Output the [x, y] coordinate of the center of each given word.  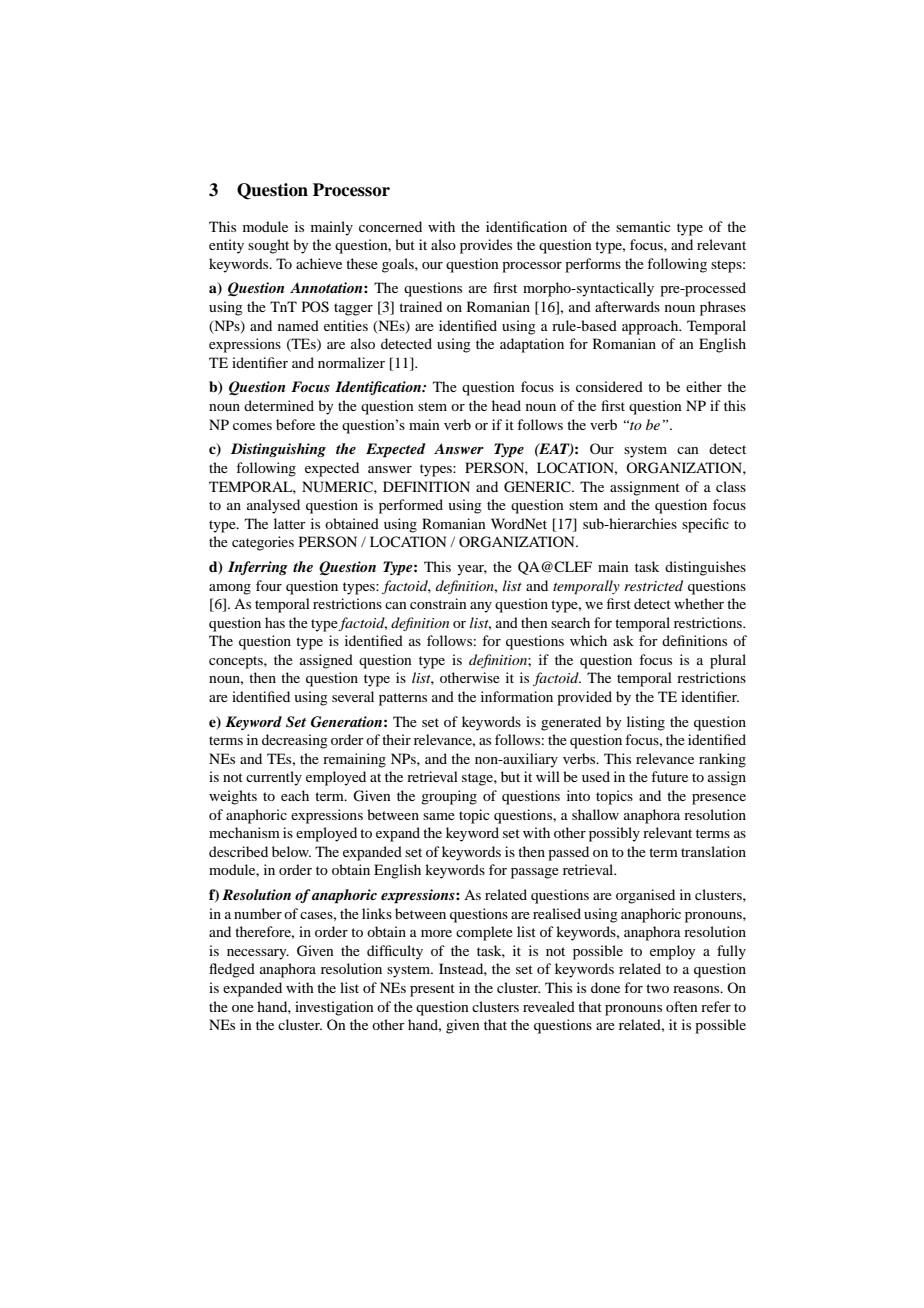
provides [486, 246]
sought [268, 246]
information [517, 696]
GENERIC [538, 487]
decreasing [295, 741]
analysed [273, 506]
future [669, 776]
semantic [643, 226]
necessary [258, 954]
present [432, 990]
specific [705, 525]
